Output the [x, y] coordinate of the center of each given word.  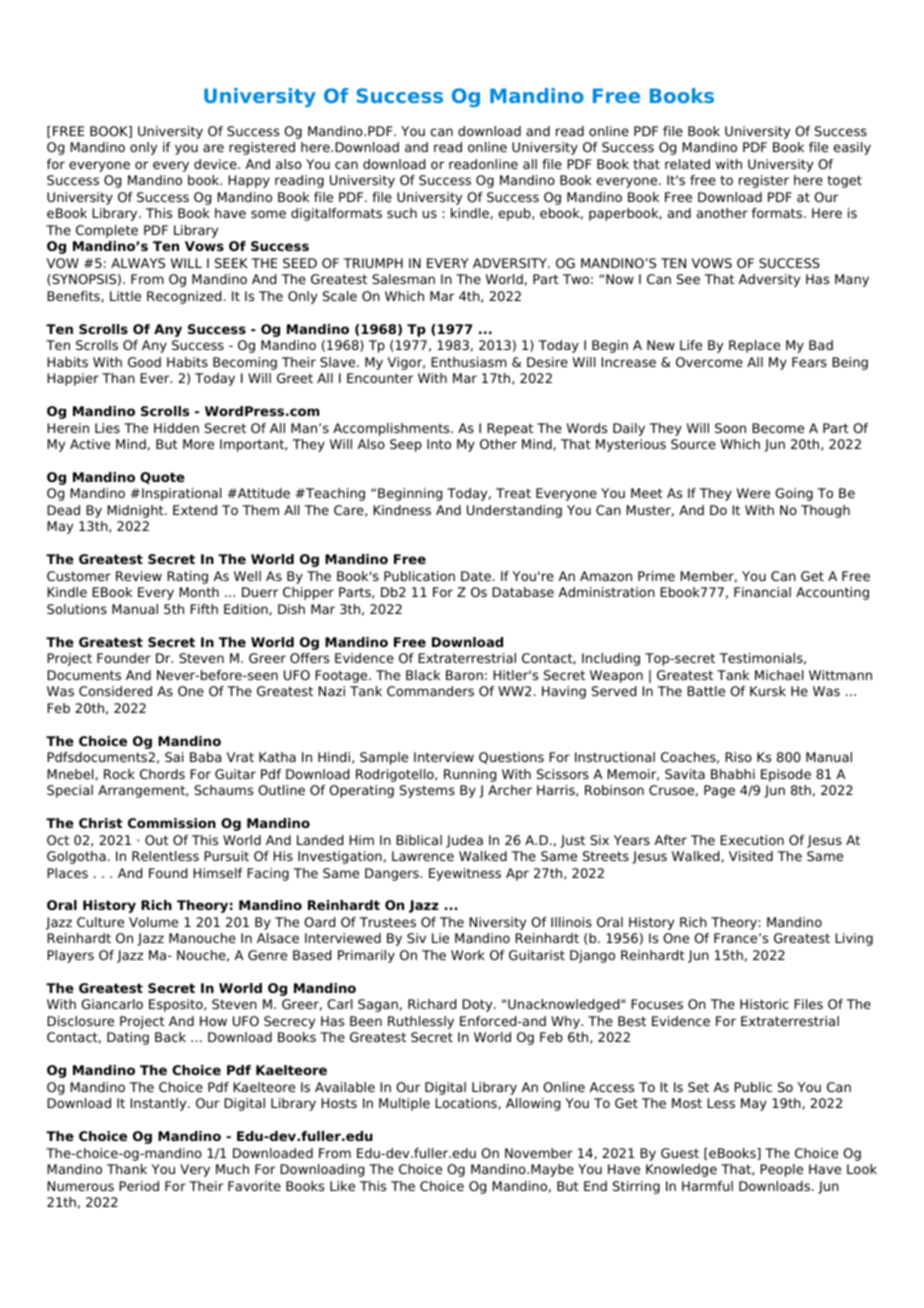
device [216, 164]
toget [844, 181]
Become [778, 428]
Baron [464, 675]
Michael [779, 675]
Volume [153, 922]
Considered [115, 691]
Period [139, 1186]
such [402, 213]
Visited [751, 856]
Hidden [176, 428]
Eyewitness [465, 874]
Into [439, 444]
